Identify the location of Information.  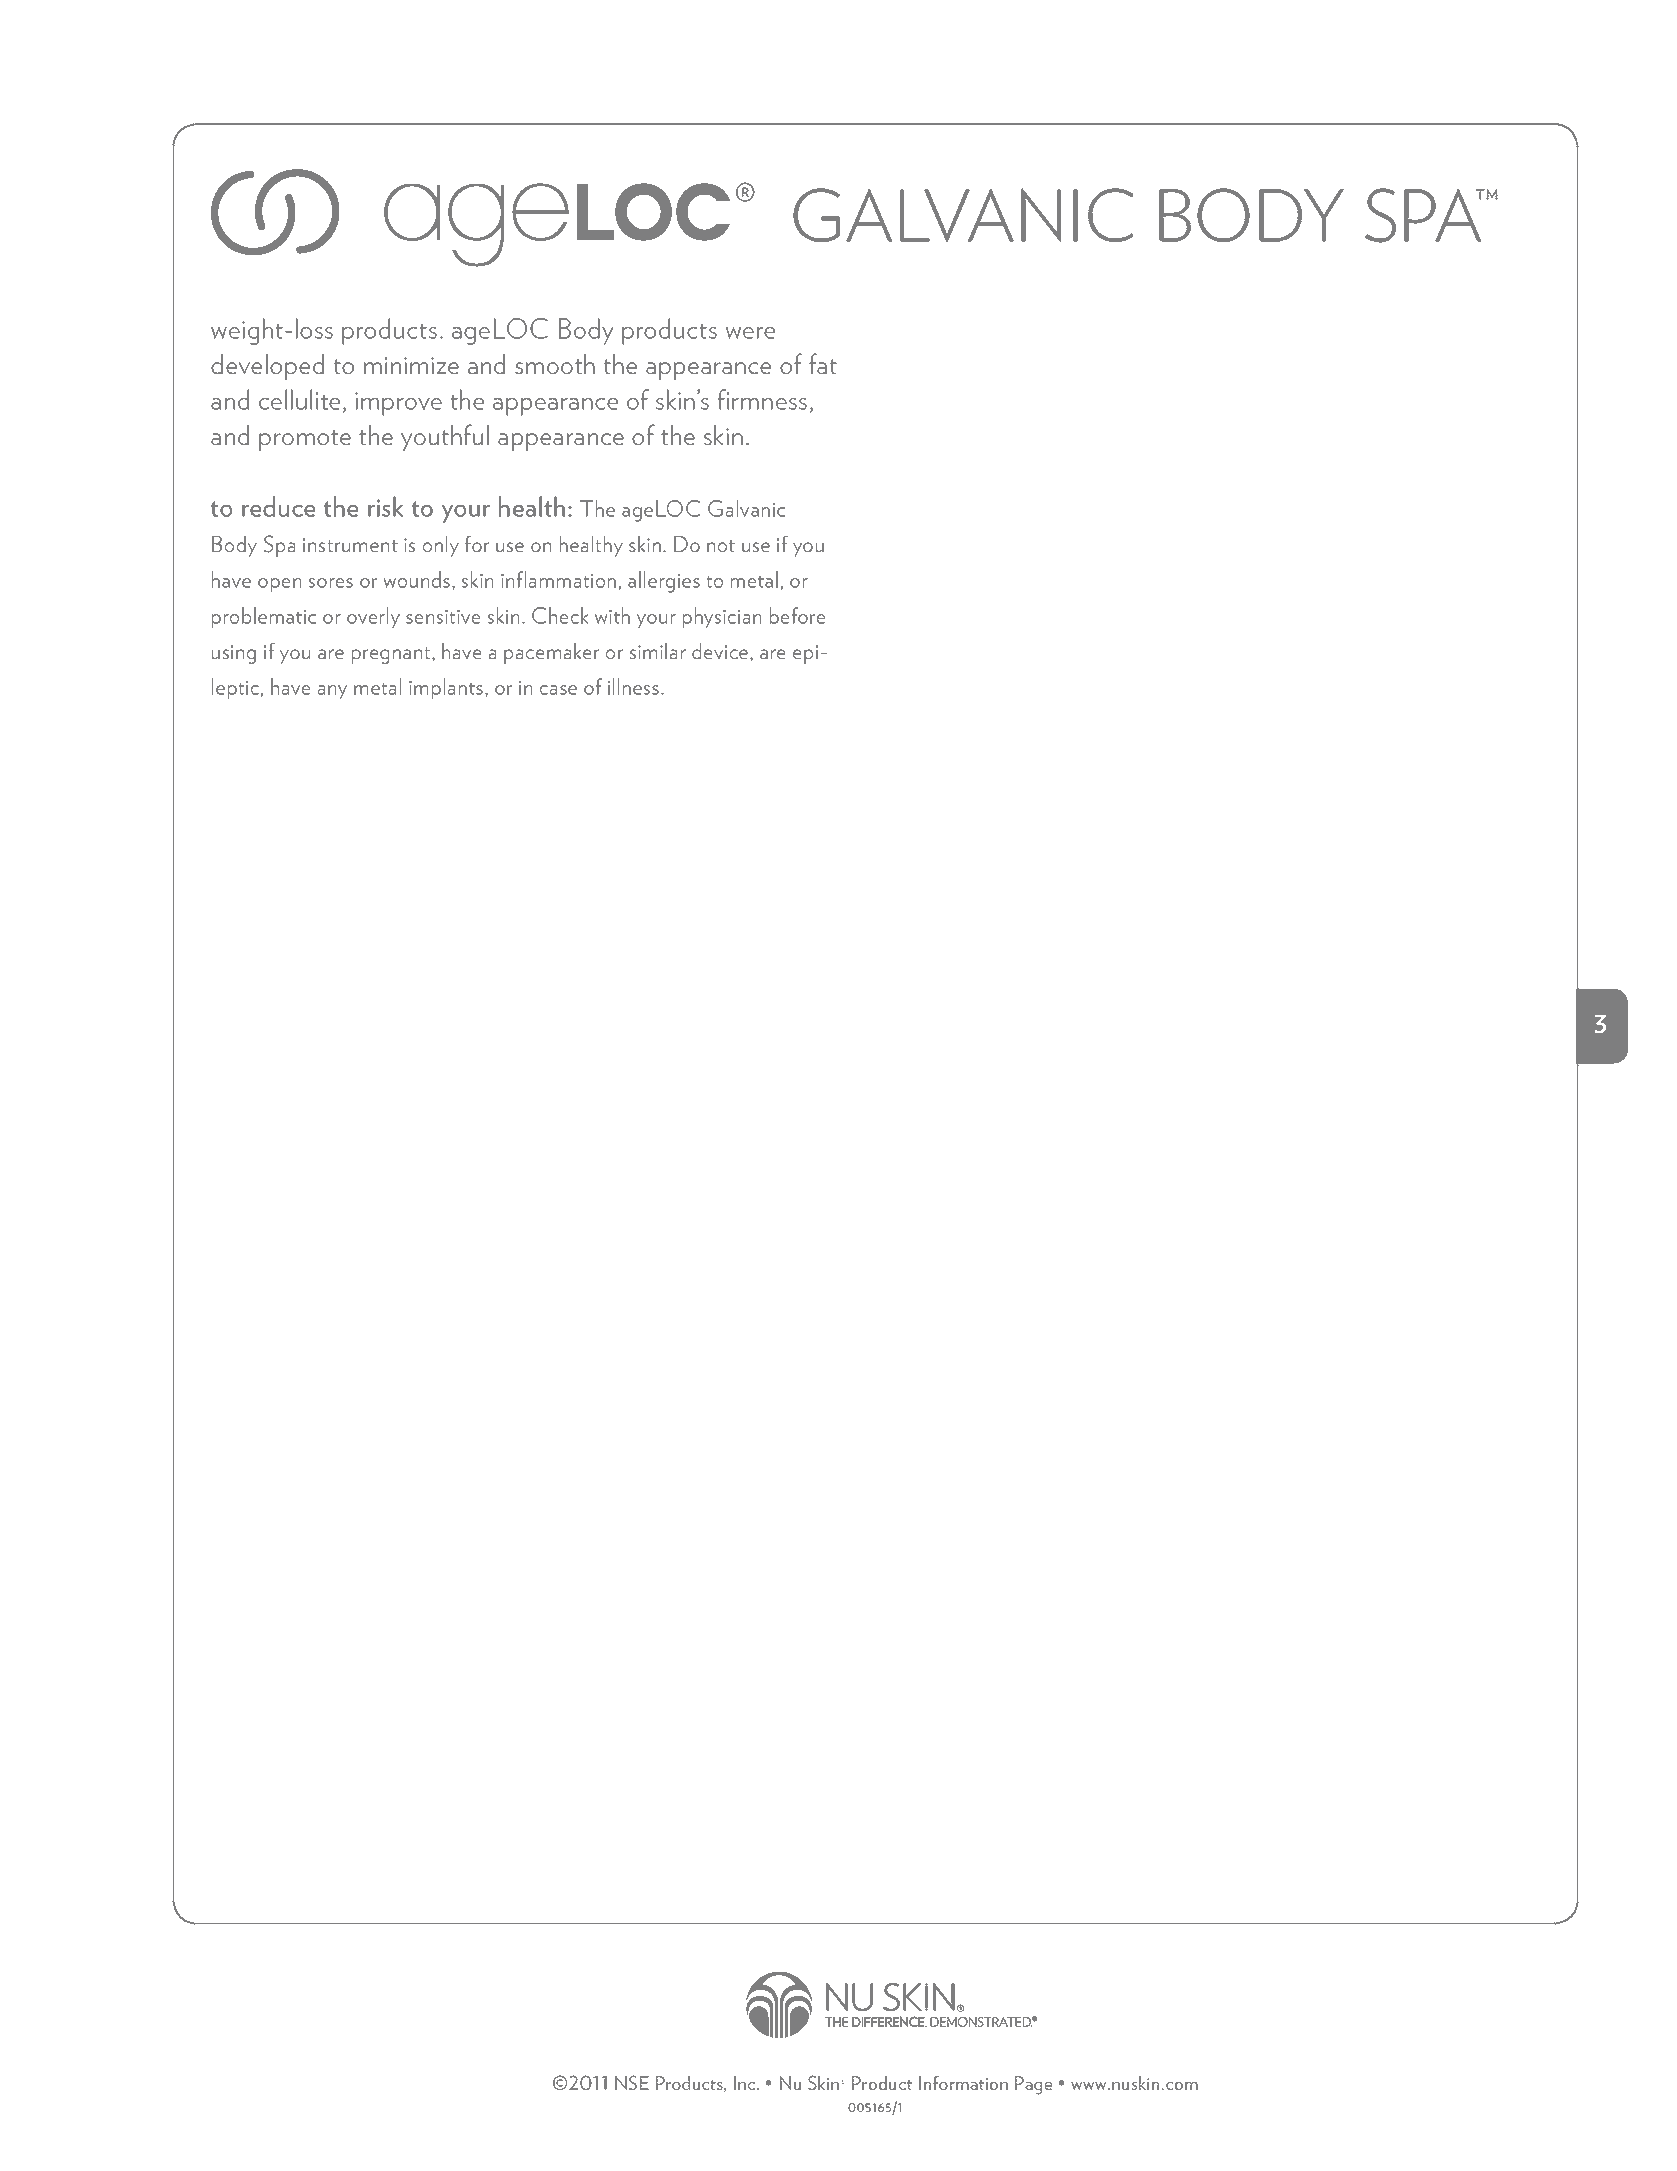
(963, 2083).
